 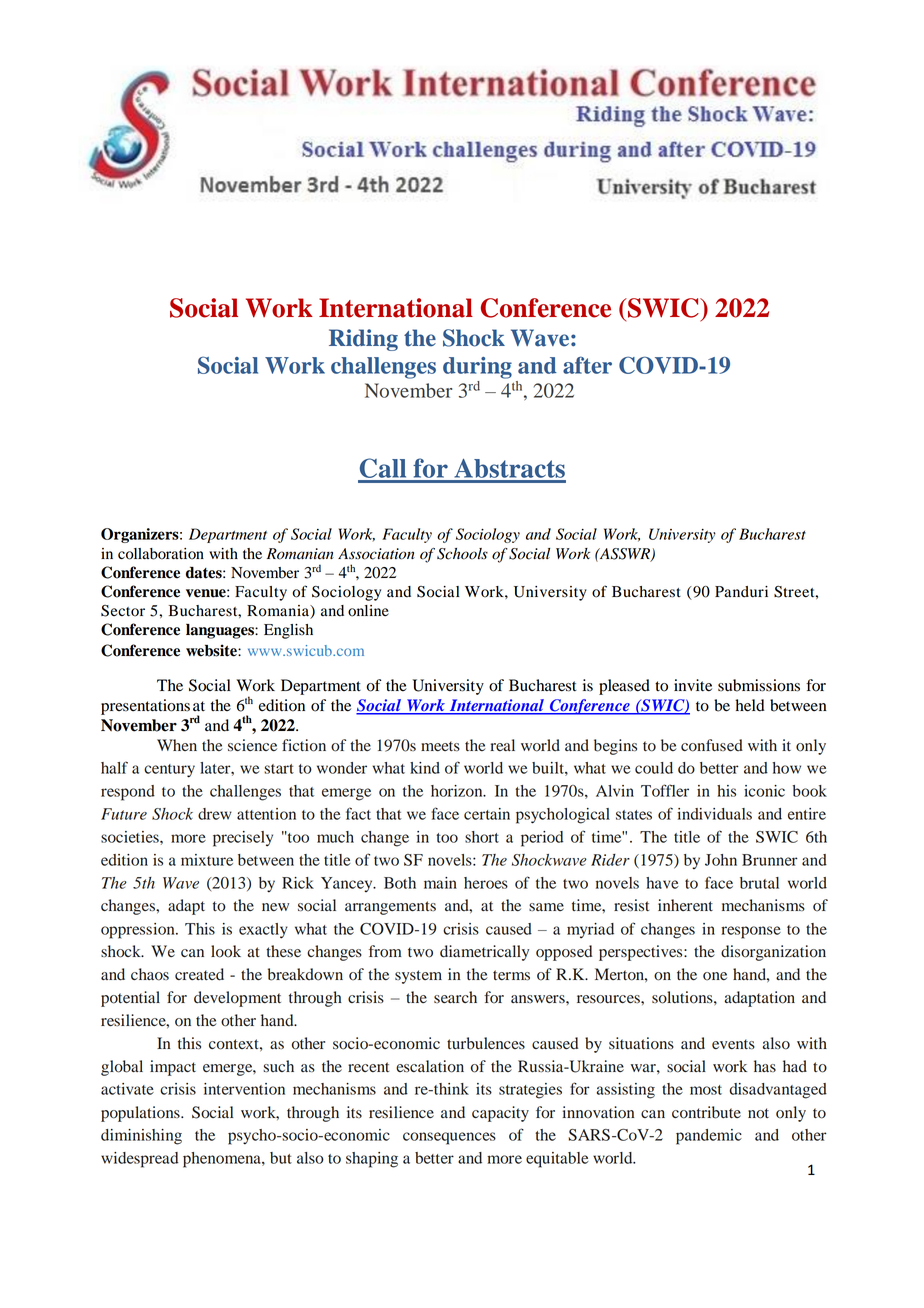 What do you see at coordinates (440, 746) in the image?
I see `meets` at bounding box center [440, 746].
